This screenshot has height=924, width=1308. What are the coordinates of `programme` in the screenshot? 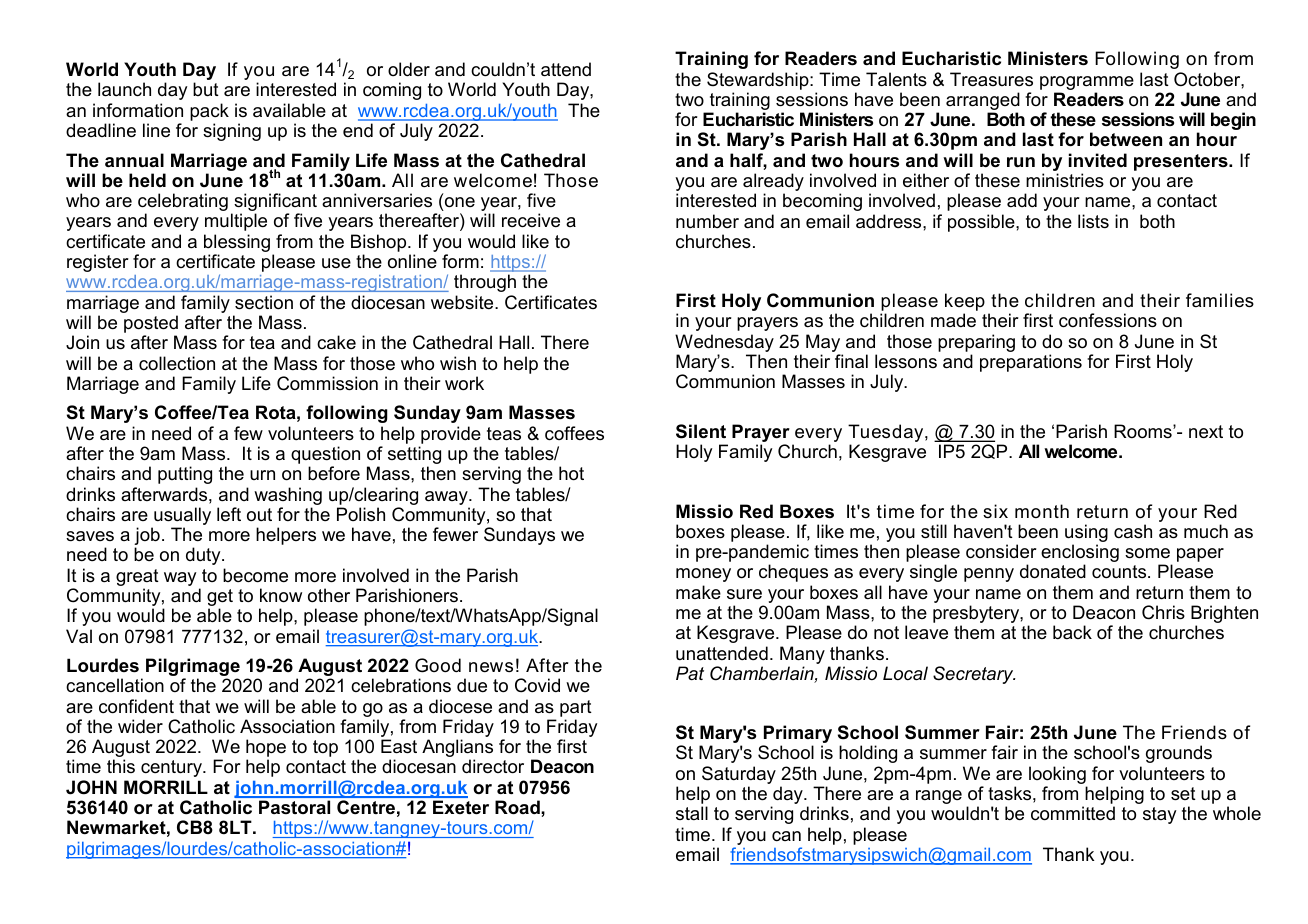 It's located at (1087, 83).
